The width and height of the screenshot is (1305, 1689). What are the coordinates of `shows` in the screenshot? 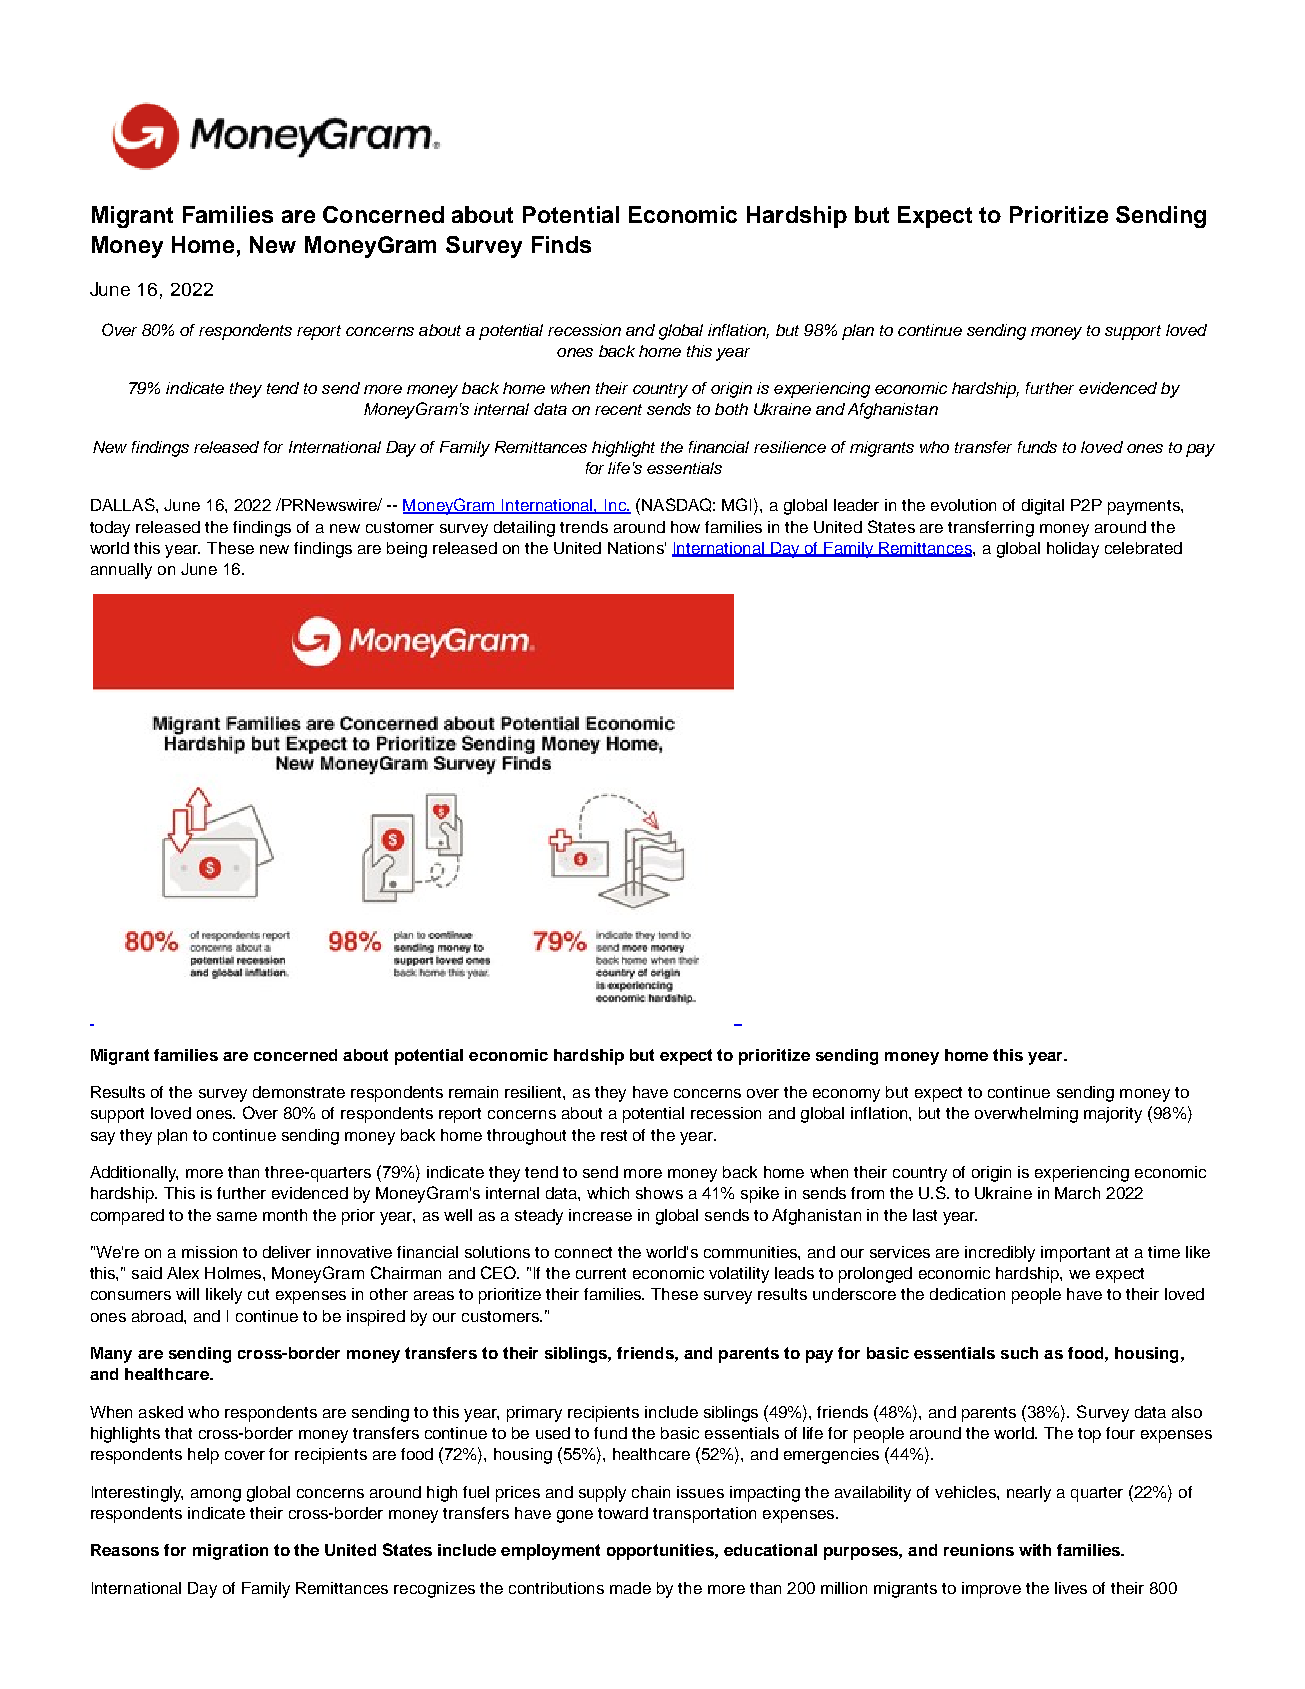 It's located at (659, 1193).
